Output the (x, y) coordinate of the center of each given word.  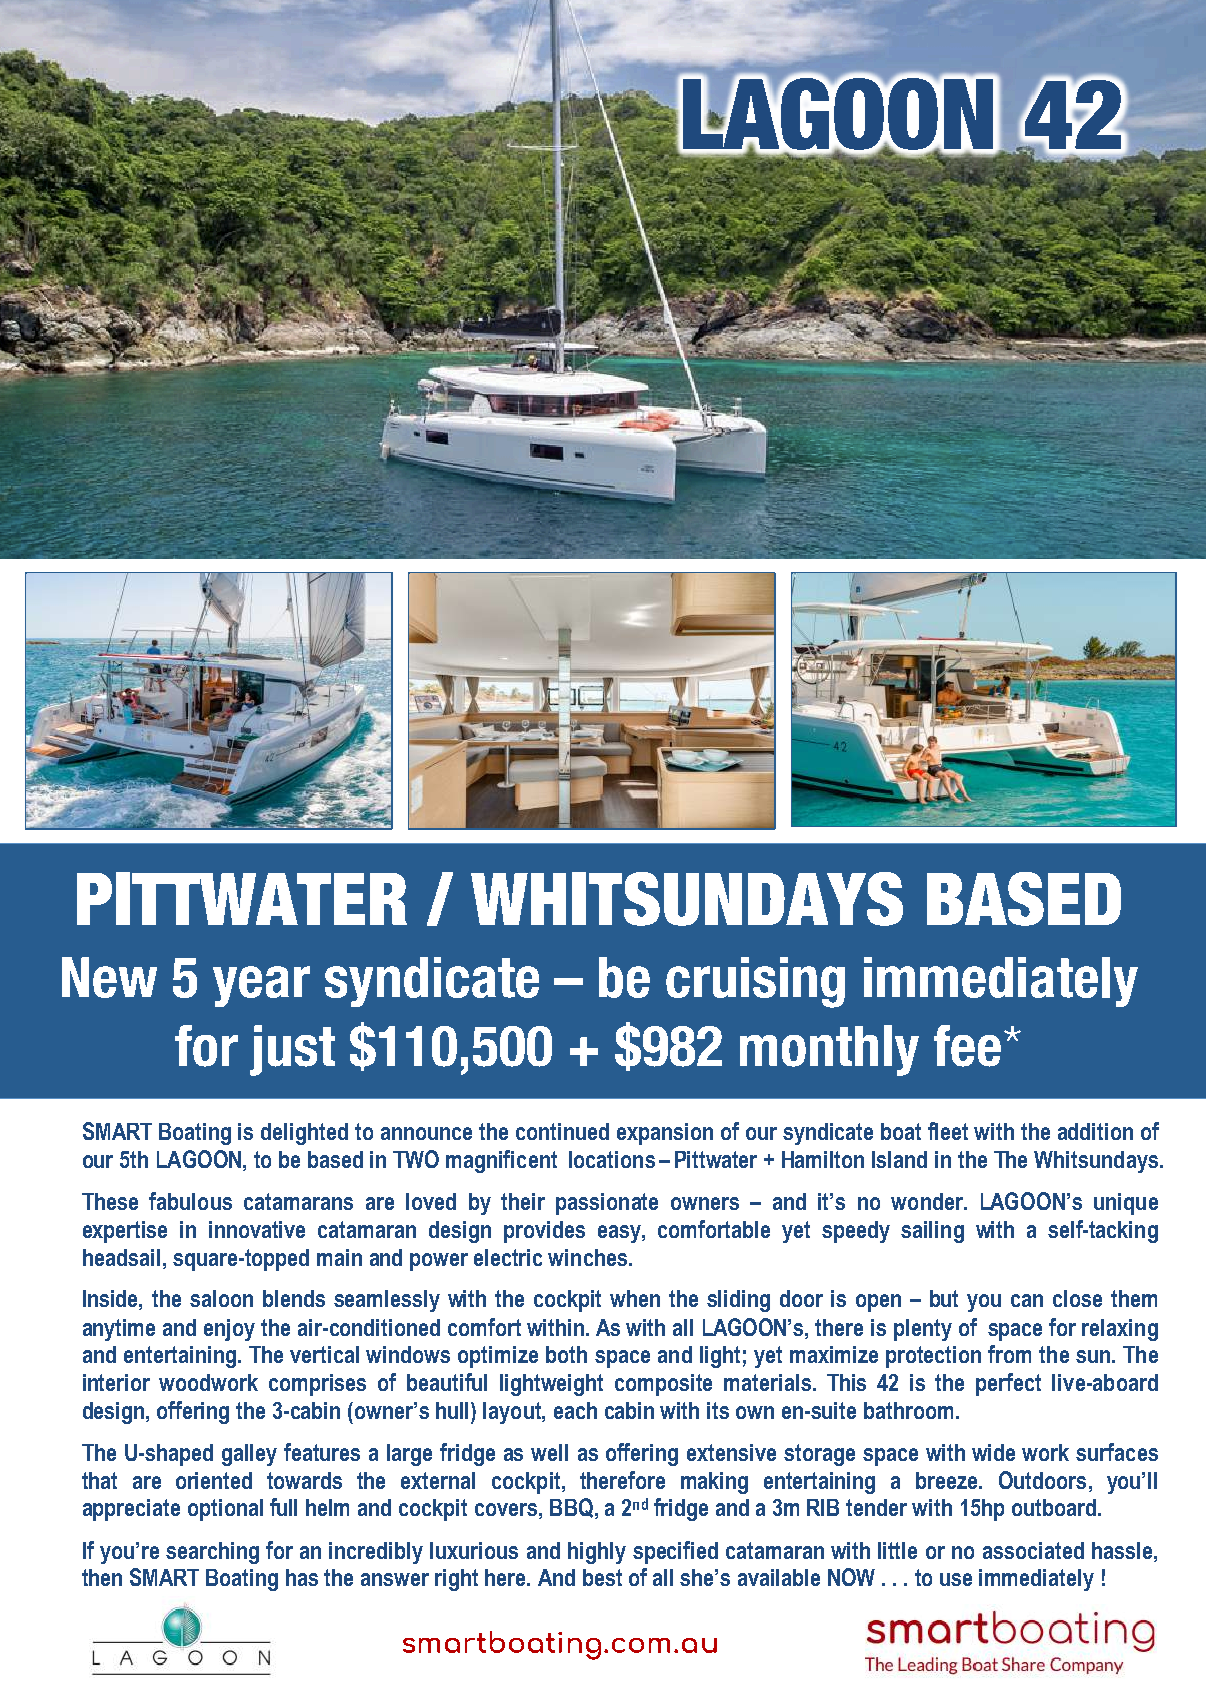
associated (1033, 1550)
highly (597, 1553)
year (261, 986)
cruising (755, 982)
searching (212, 1553)
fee (967, 1046)
